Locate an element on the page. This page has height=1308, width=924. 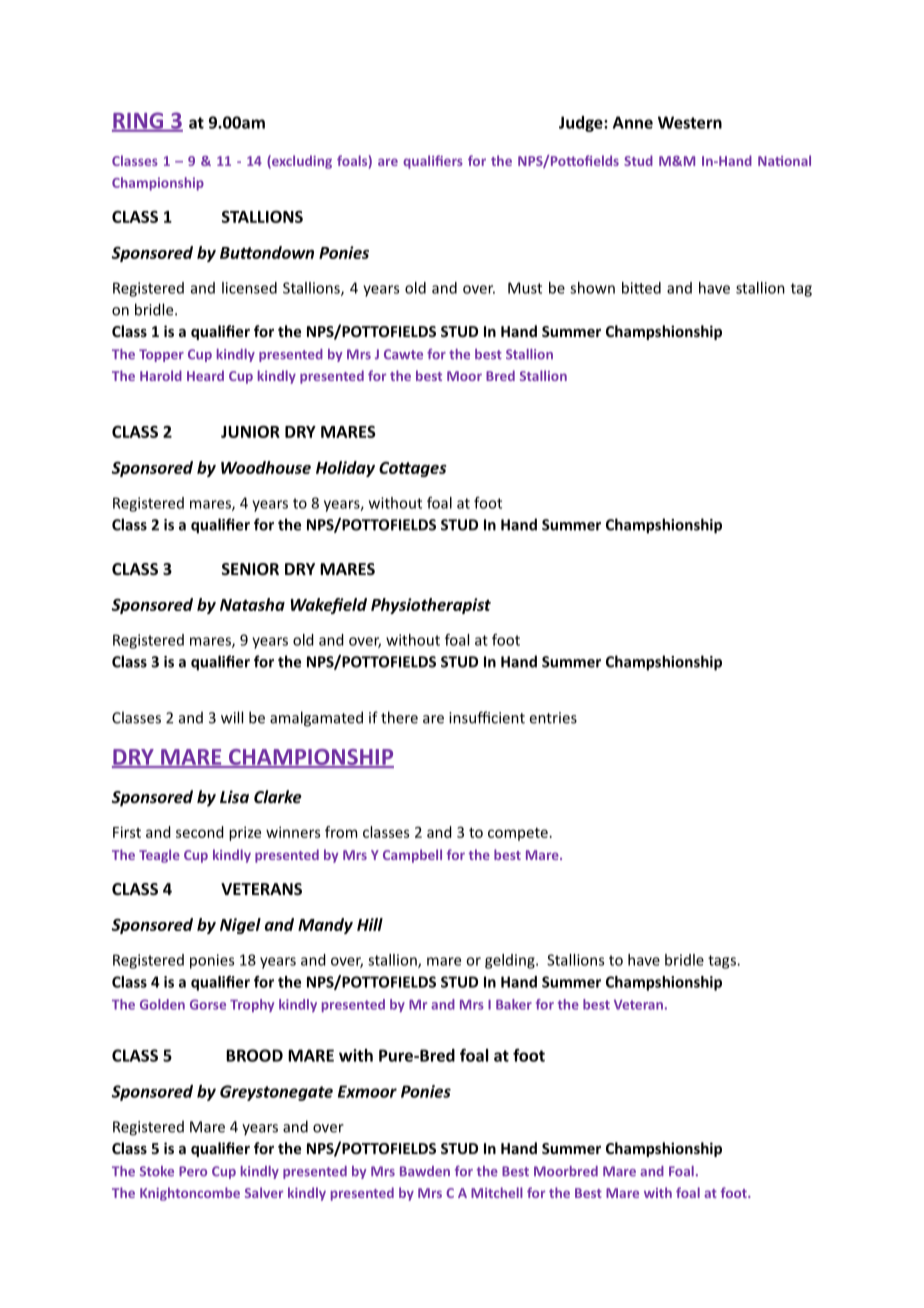
Physiotherapist is located at coordinates (431, 606).
